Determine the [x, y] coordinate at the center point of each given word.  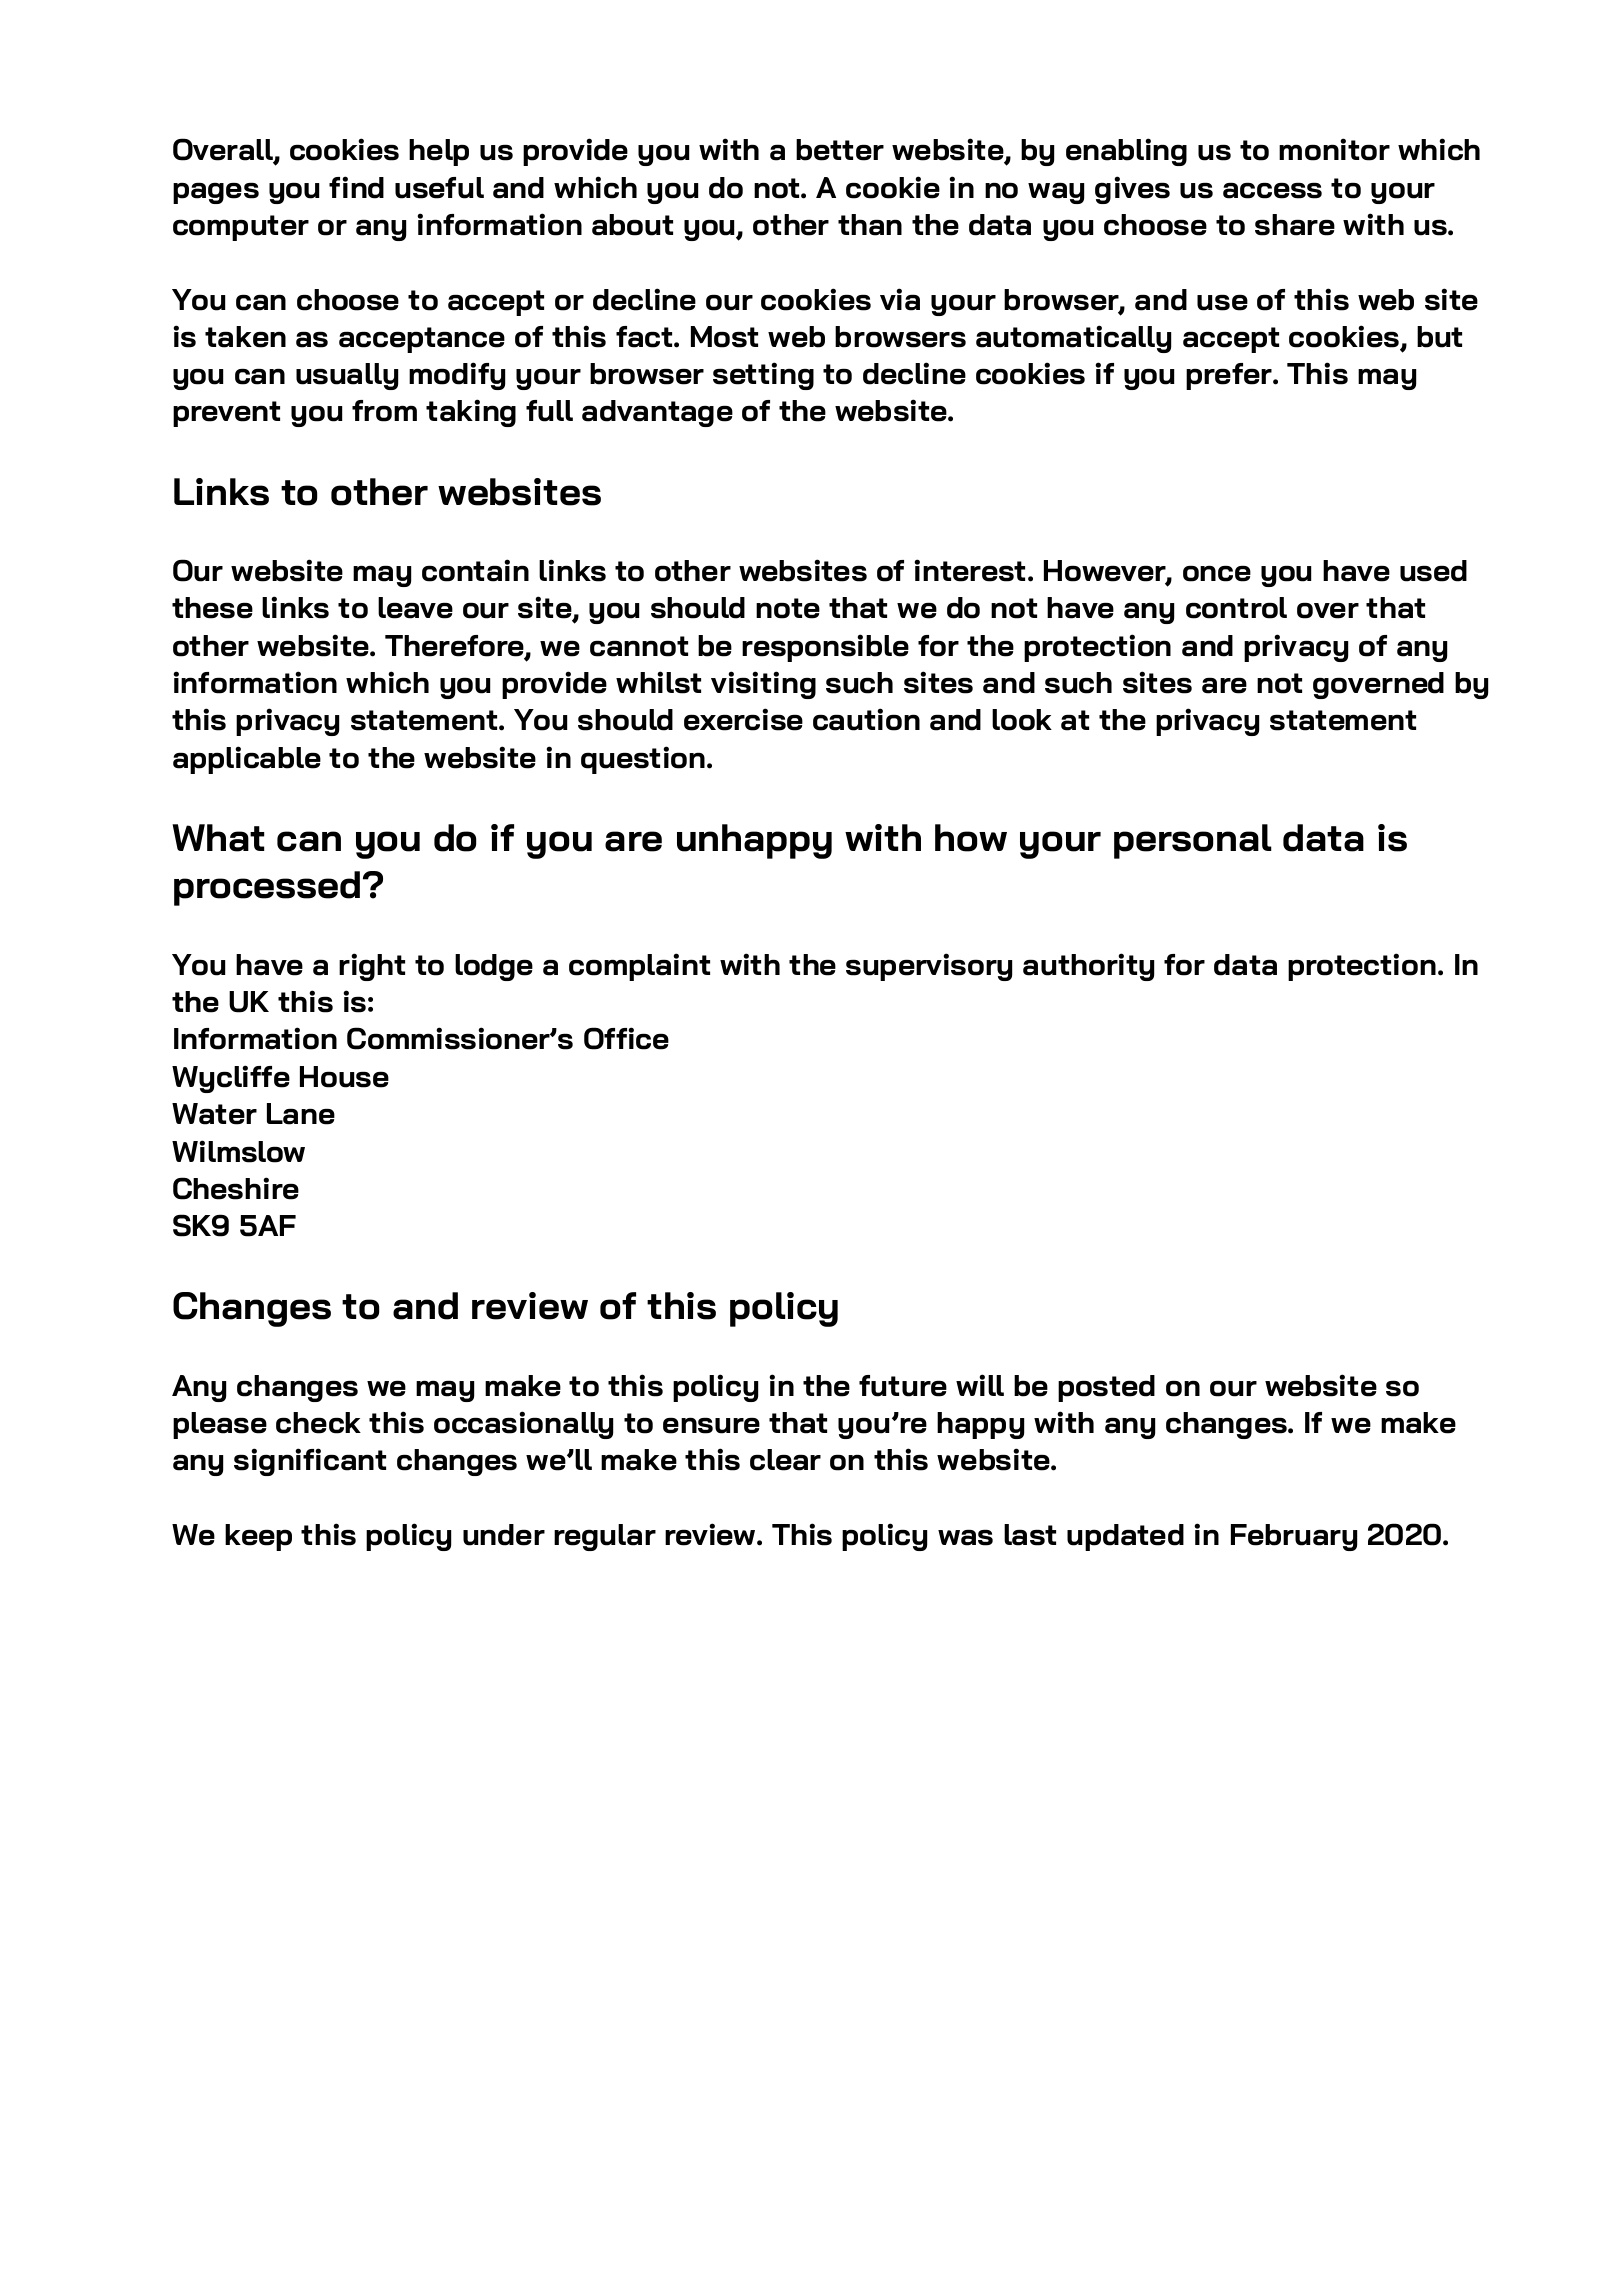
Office [626, 1038]
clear [785, 1460]
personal [1193, 841]
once [1217, 574]
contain [475, 570]
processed [267, 888]
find [356, 187]
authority [1088, 967]
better [840, 150]
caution [866, 719]
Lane [301, 1114]
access [1272, 191]
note [788, 608]
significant [310, 1462]
